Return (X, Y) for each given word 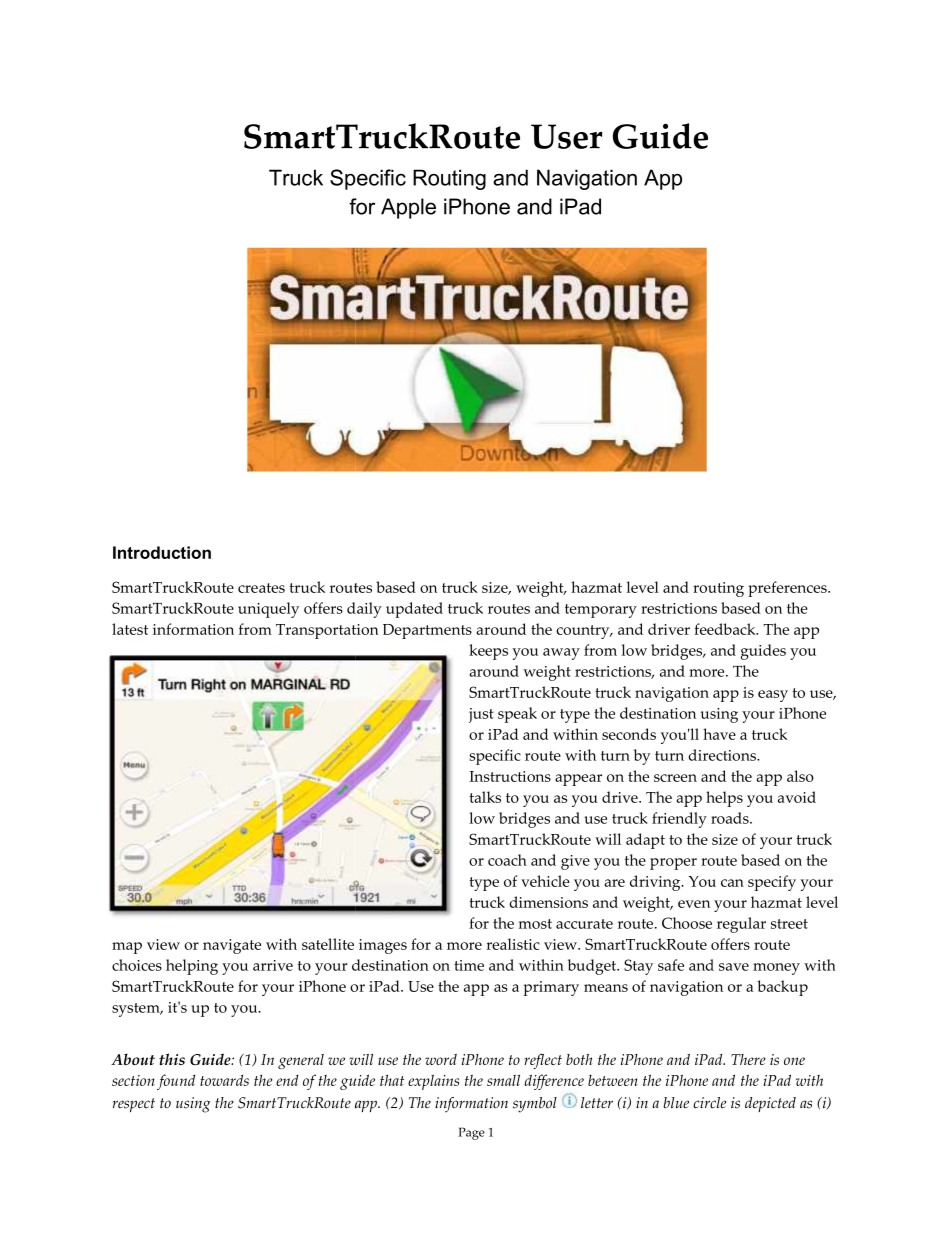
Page (471, 1133)
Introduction (162, 552)
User (567, 136)
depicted (770, 1104)
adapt (645, 841)
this (172, 1059)
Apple (408, 208)
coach (507, 860)
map (127, 948)
